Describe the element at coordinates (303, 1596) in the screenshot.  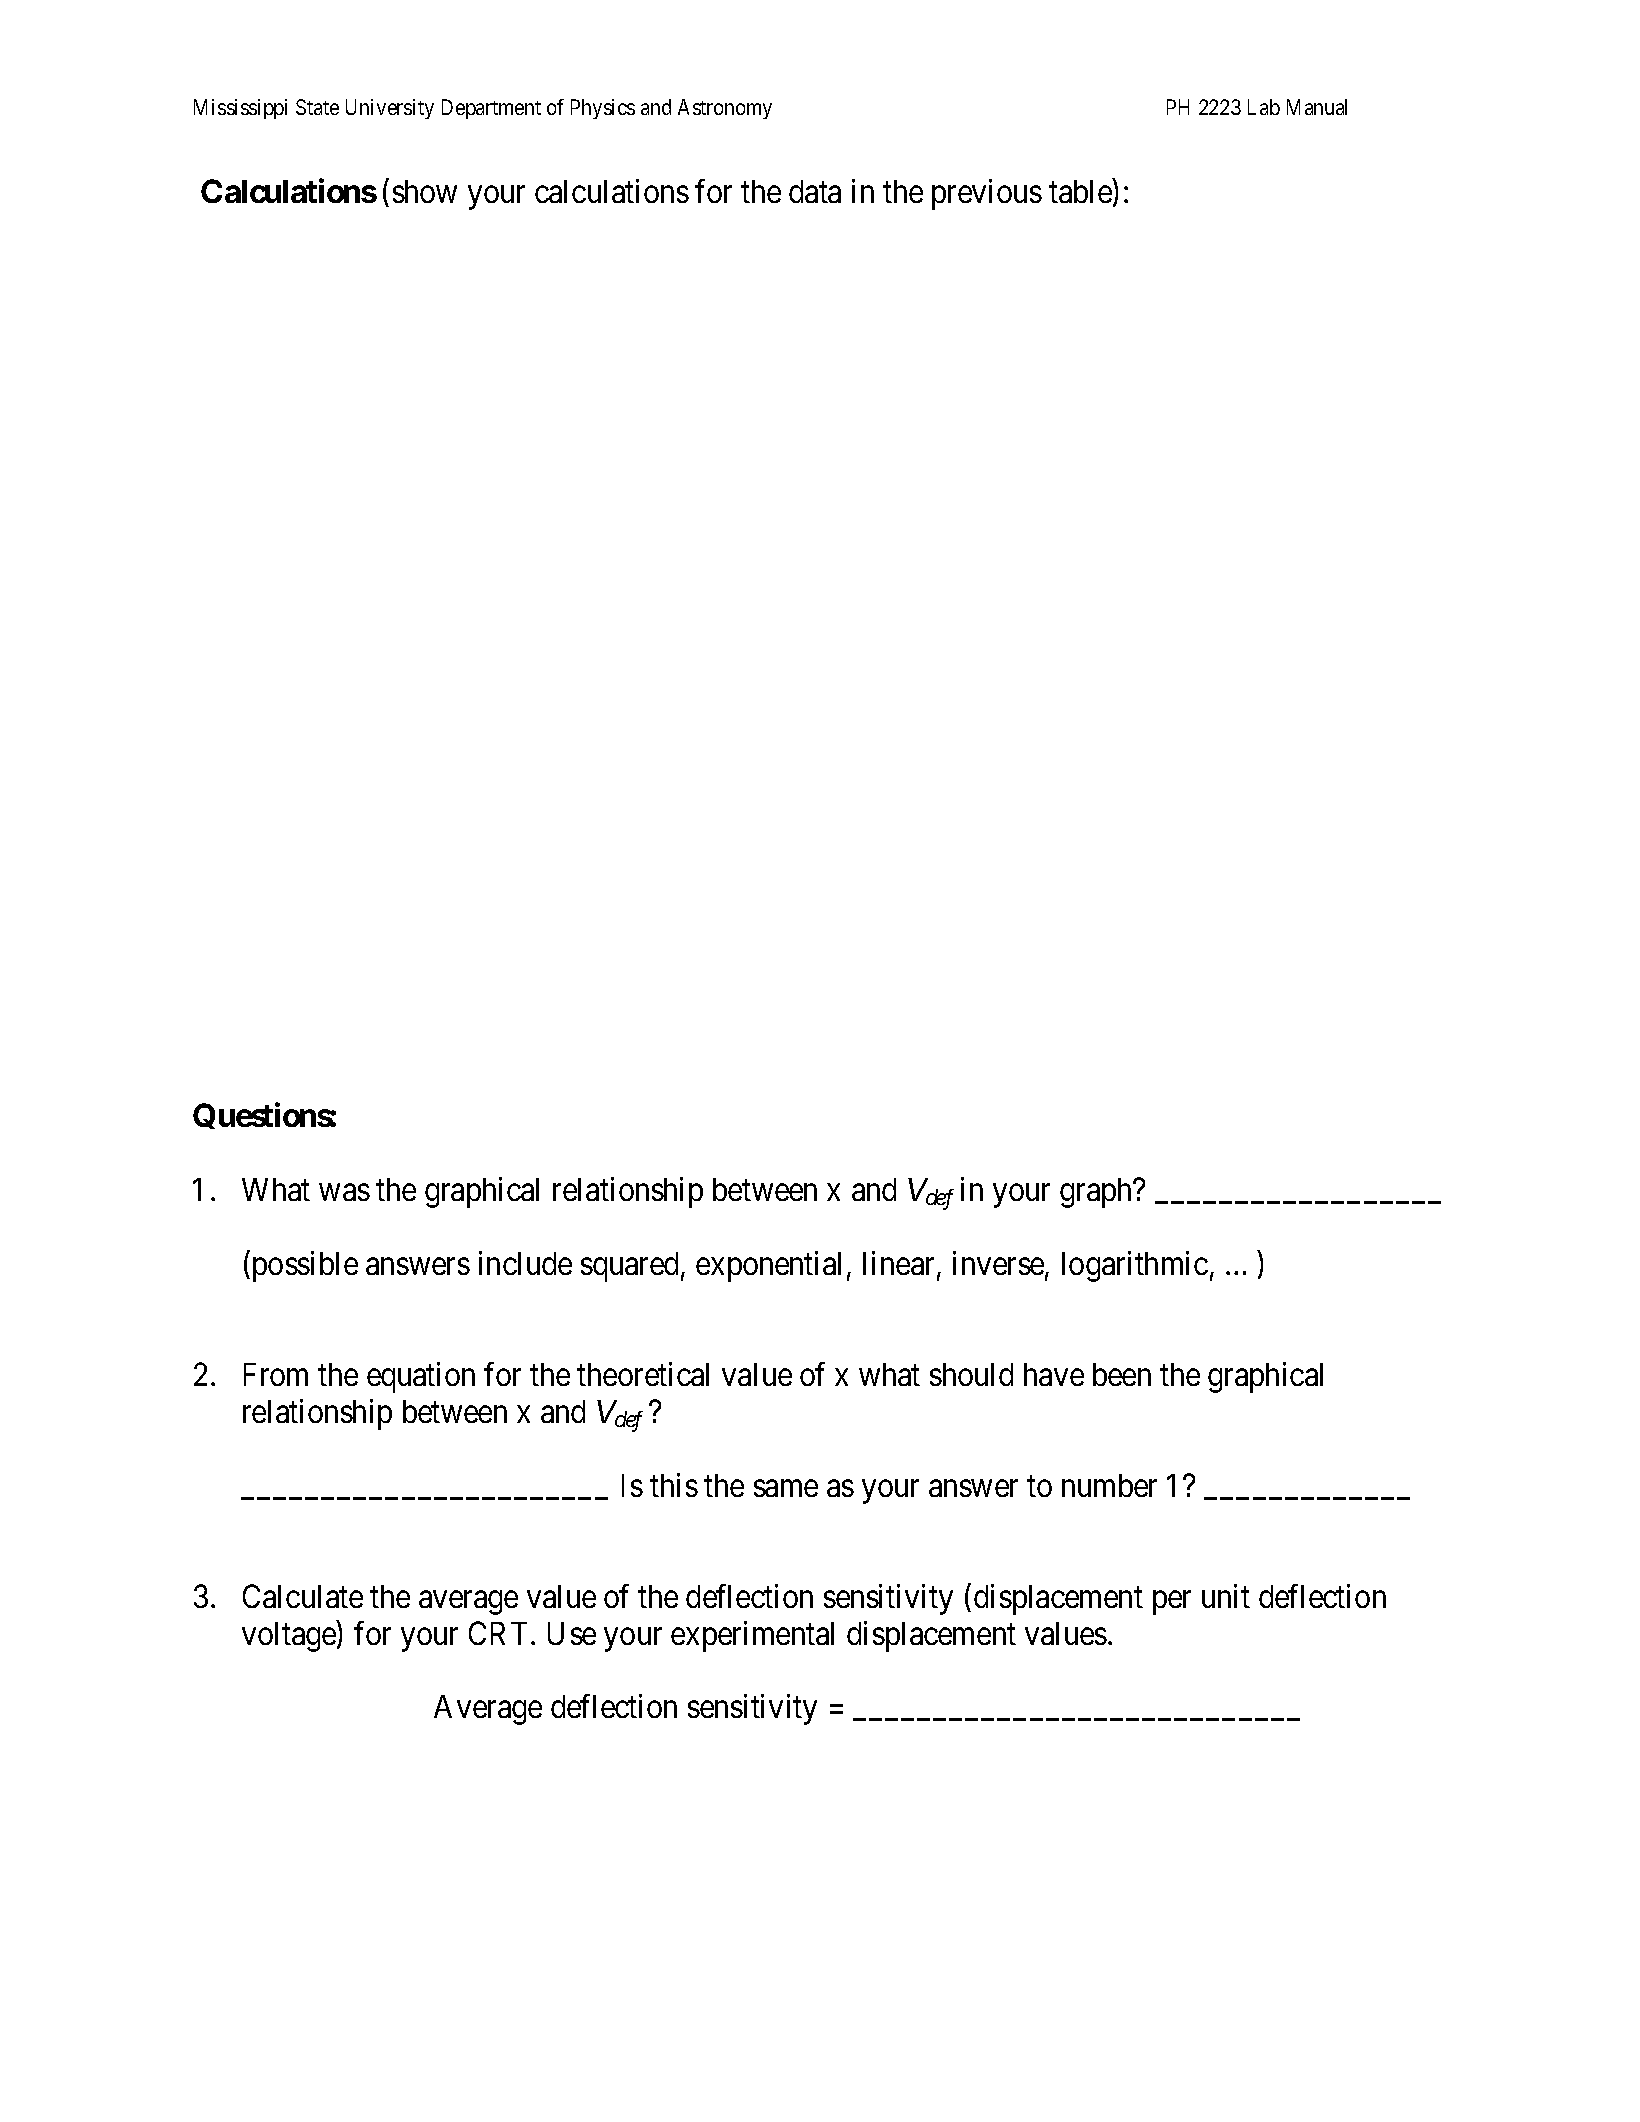
I see `Calculate` at that location.
